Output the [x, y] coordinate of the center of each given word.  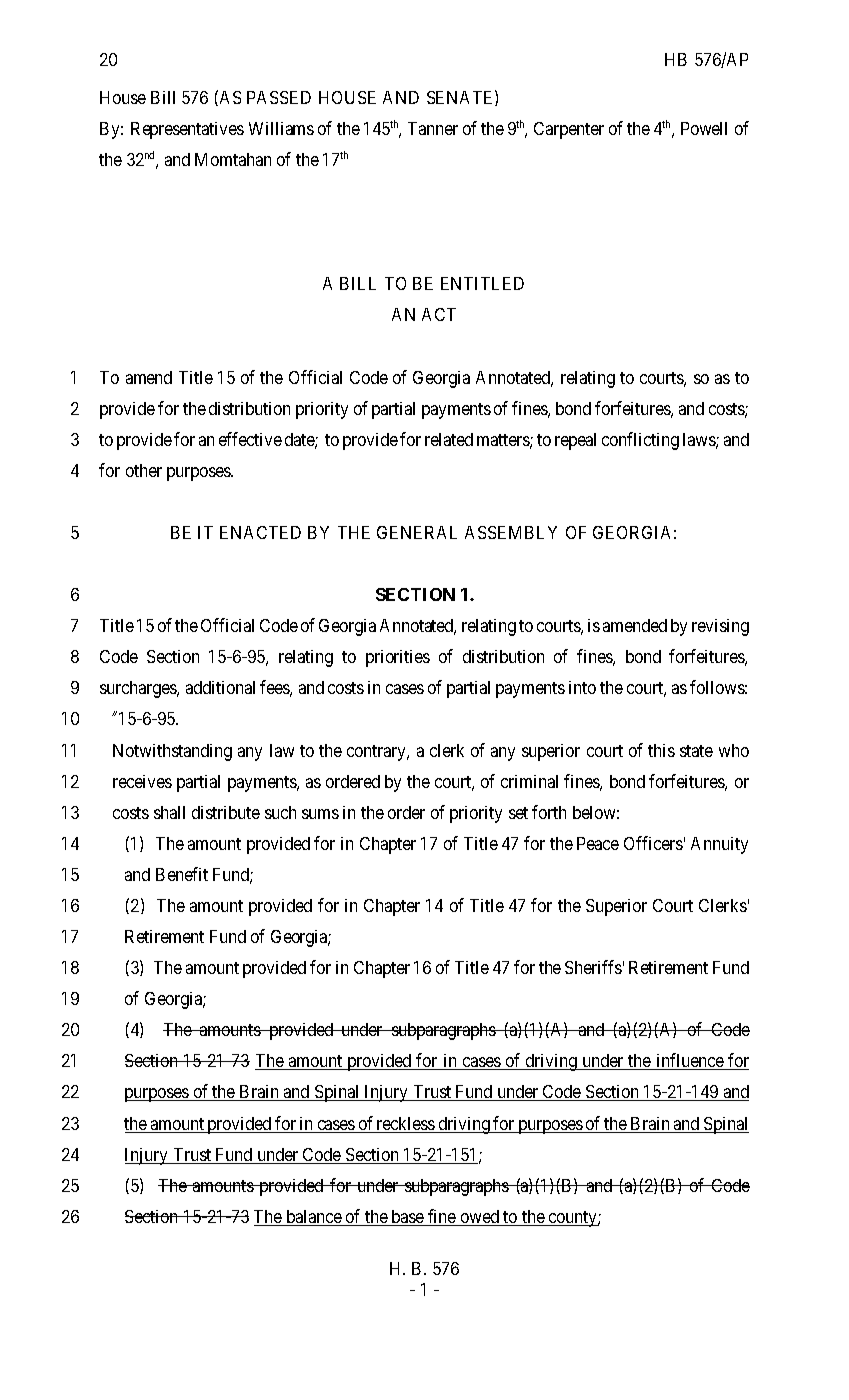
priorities [398, 658]
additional [220, 687]
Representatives [187, 130]
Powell [704, 128]
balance [313, 1218]
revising [720, 627]
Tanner [433, 128]
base [407, 1218]
